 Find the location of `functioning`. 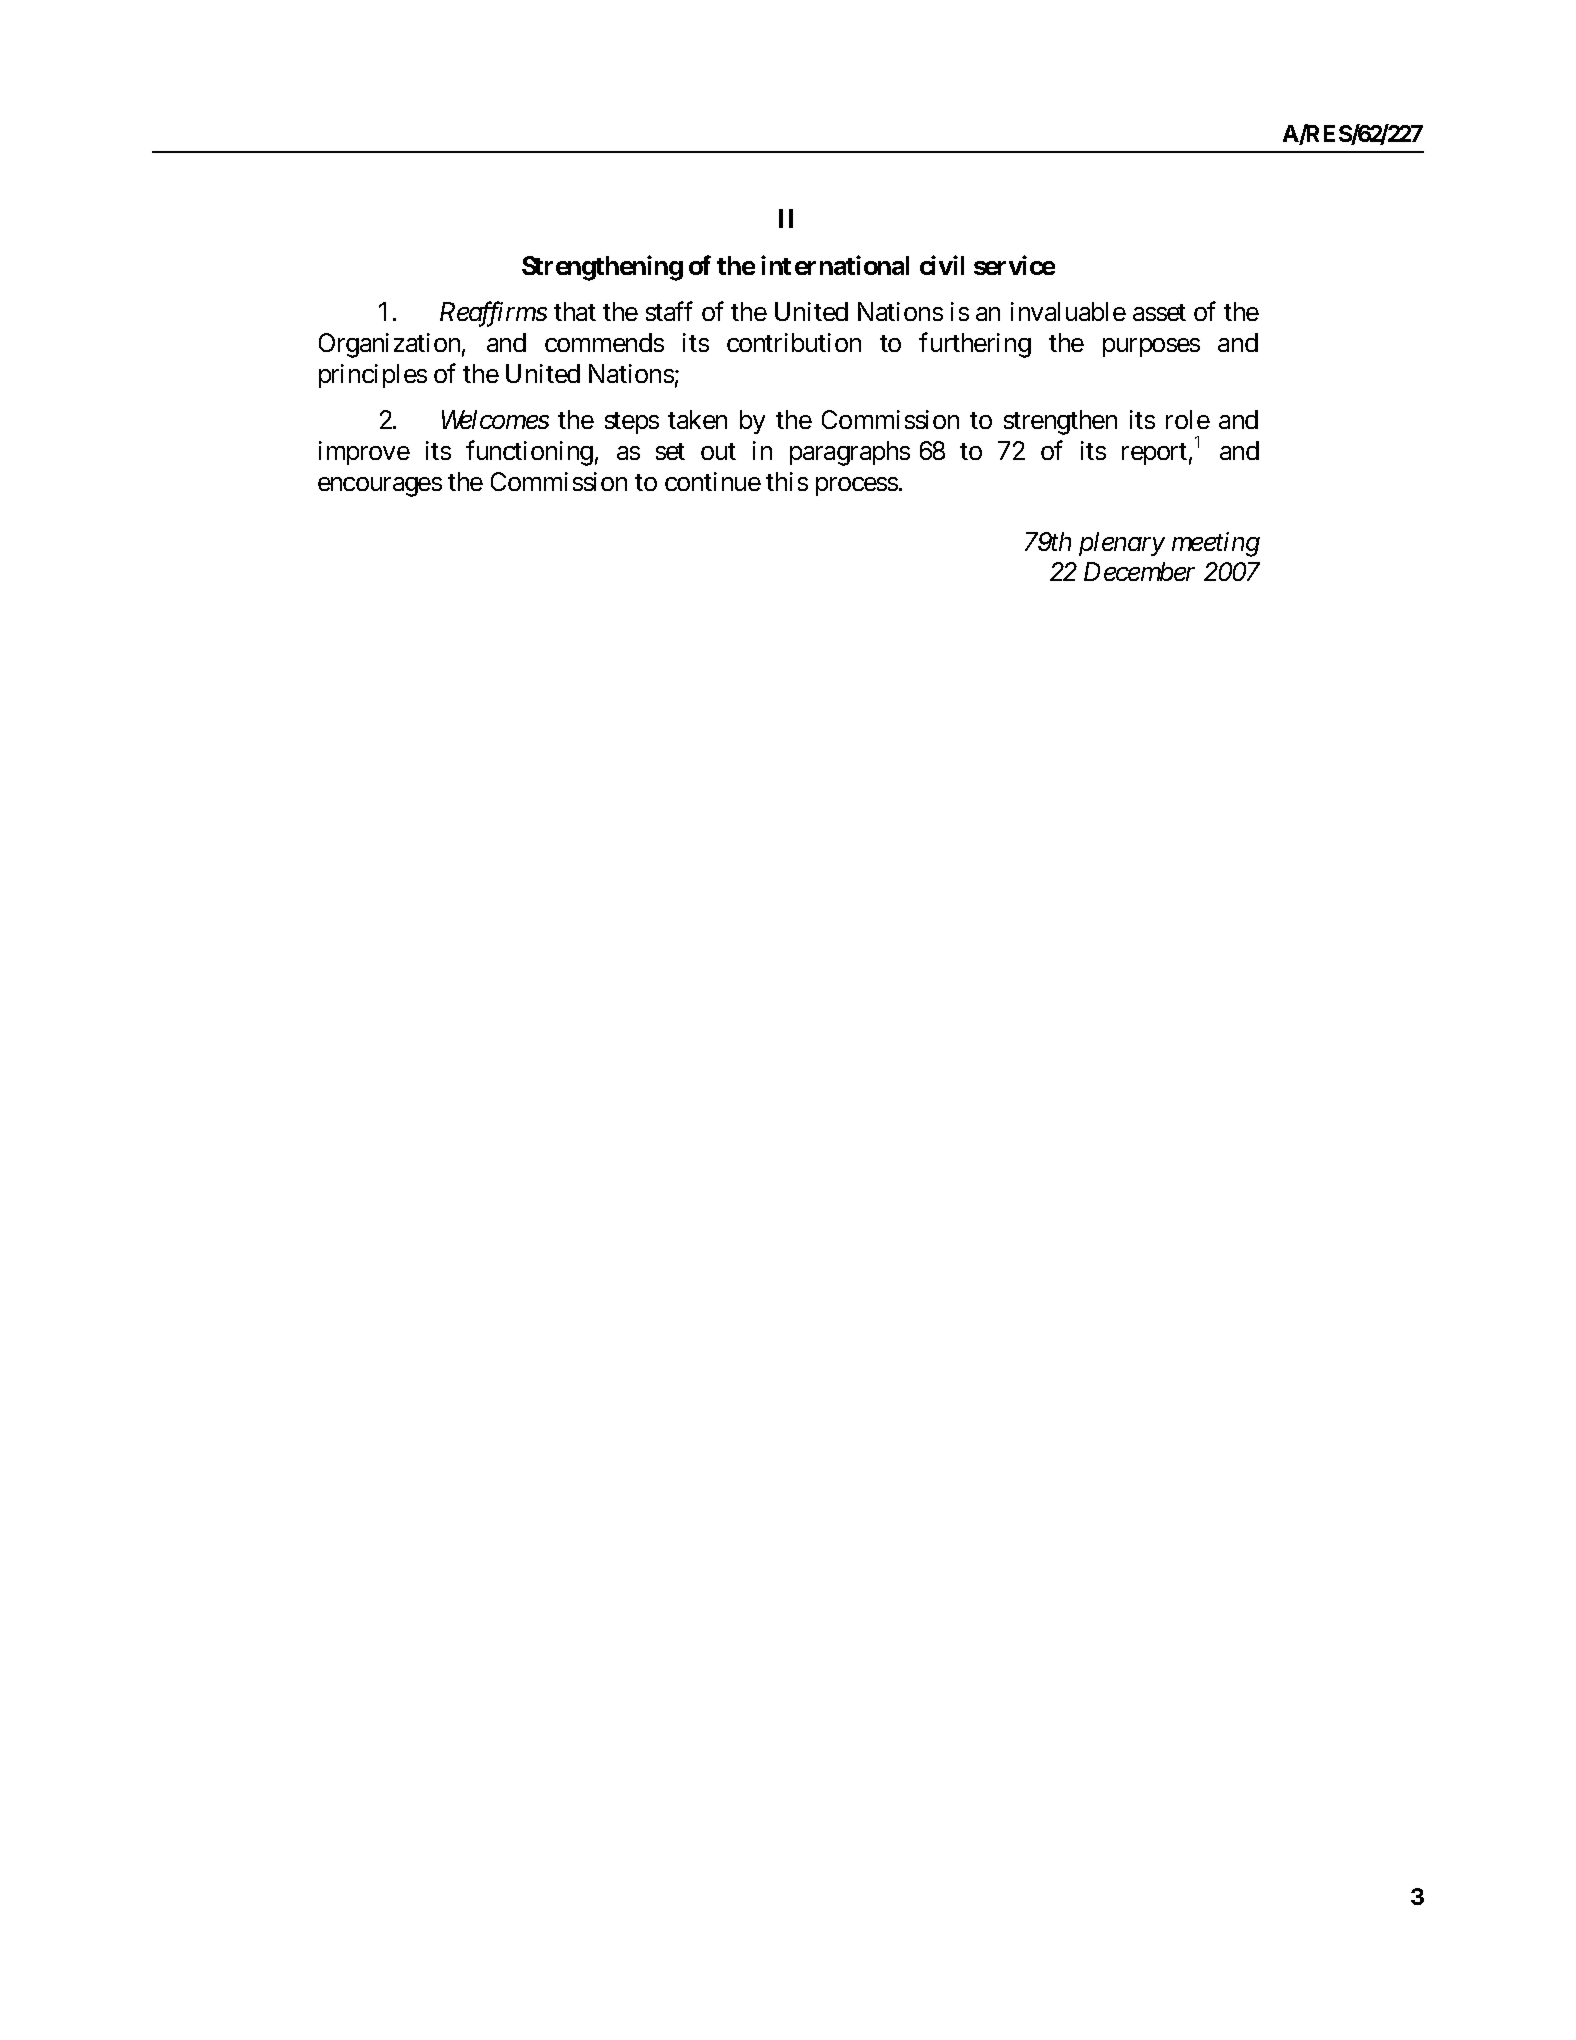

functioning is located at coordinates (529, 453).
